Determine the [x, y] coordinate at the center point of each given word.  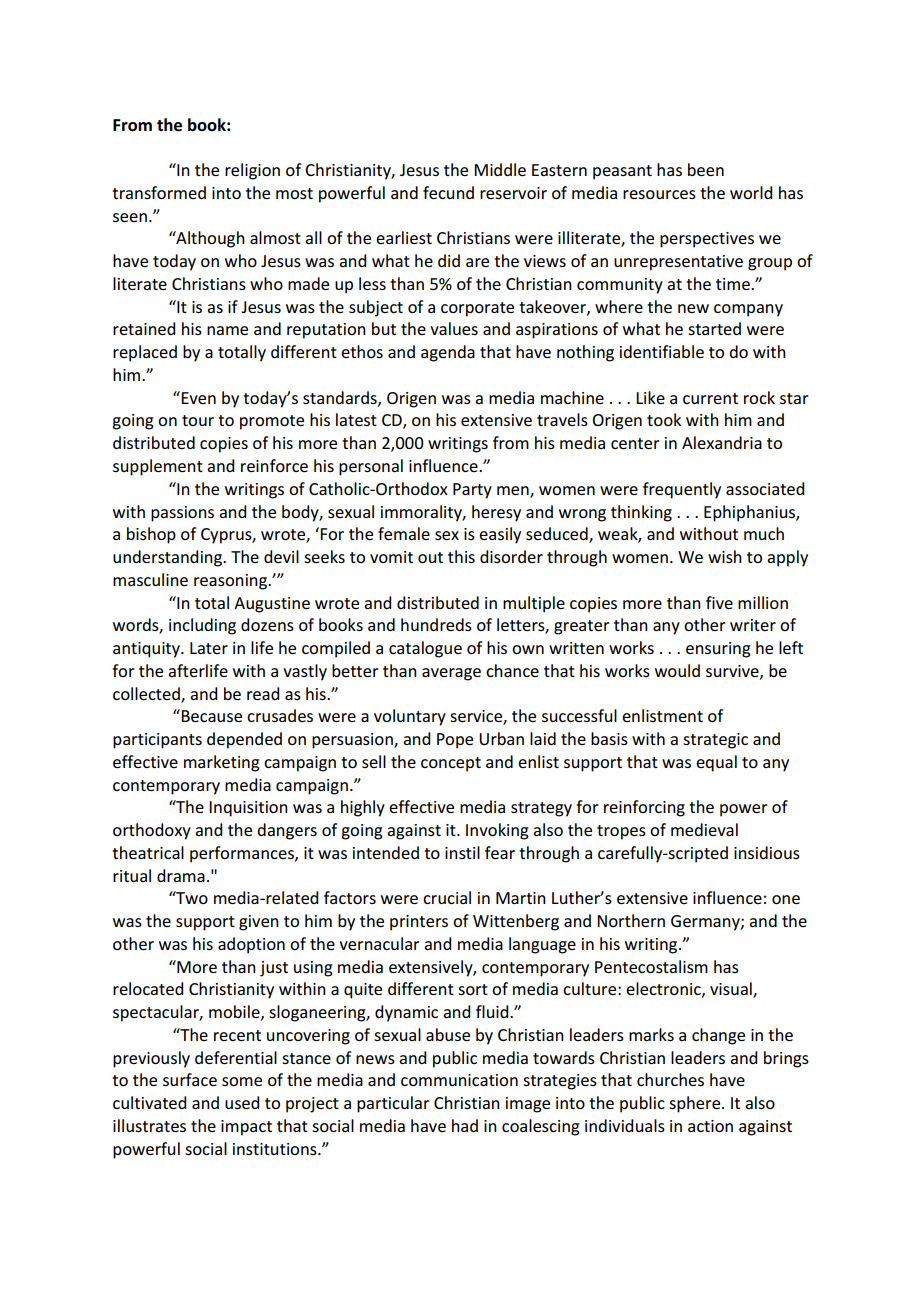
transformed [159, 192]
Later [209, 648]
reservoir [513, 193]
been [706, 169]
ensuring [718, 650]
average [451, 674]
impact [246, 1128]
